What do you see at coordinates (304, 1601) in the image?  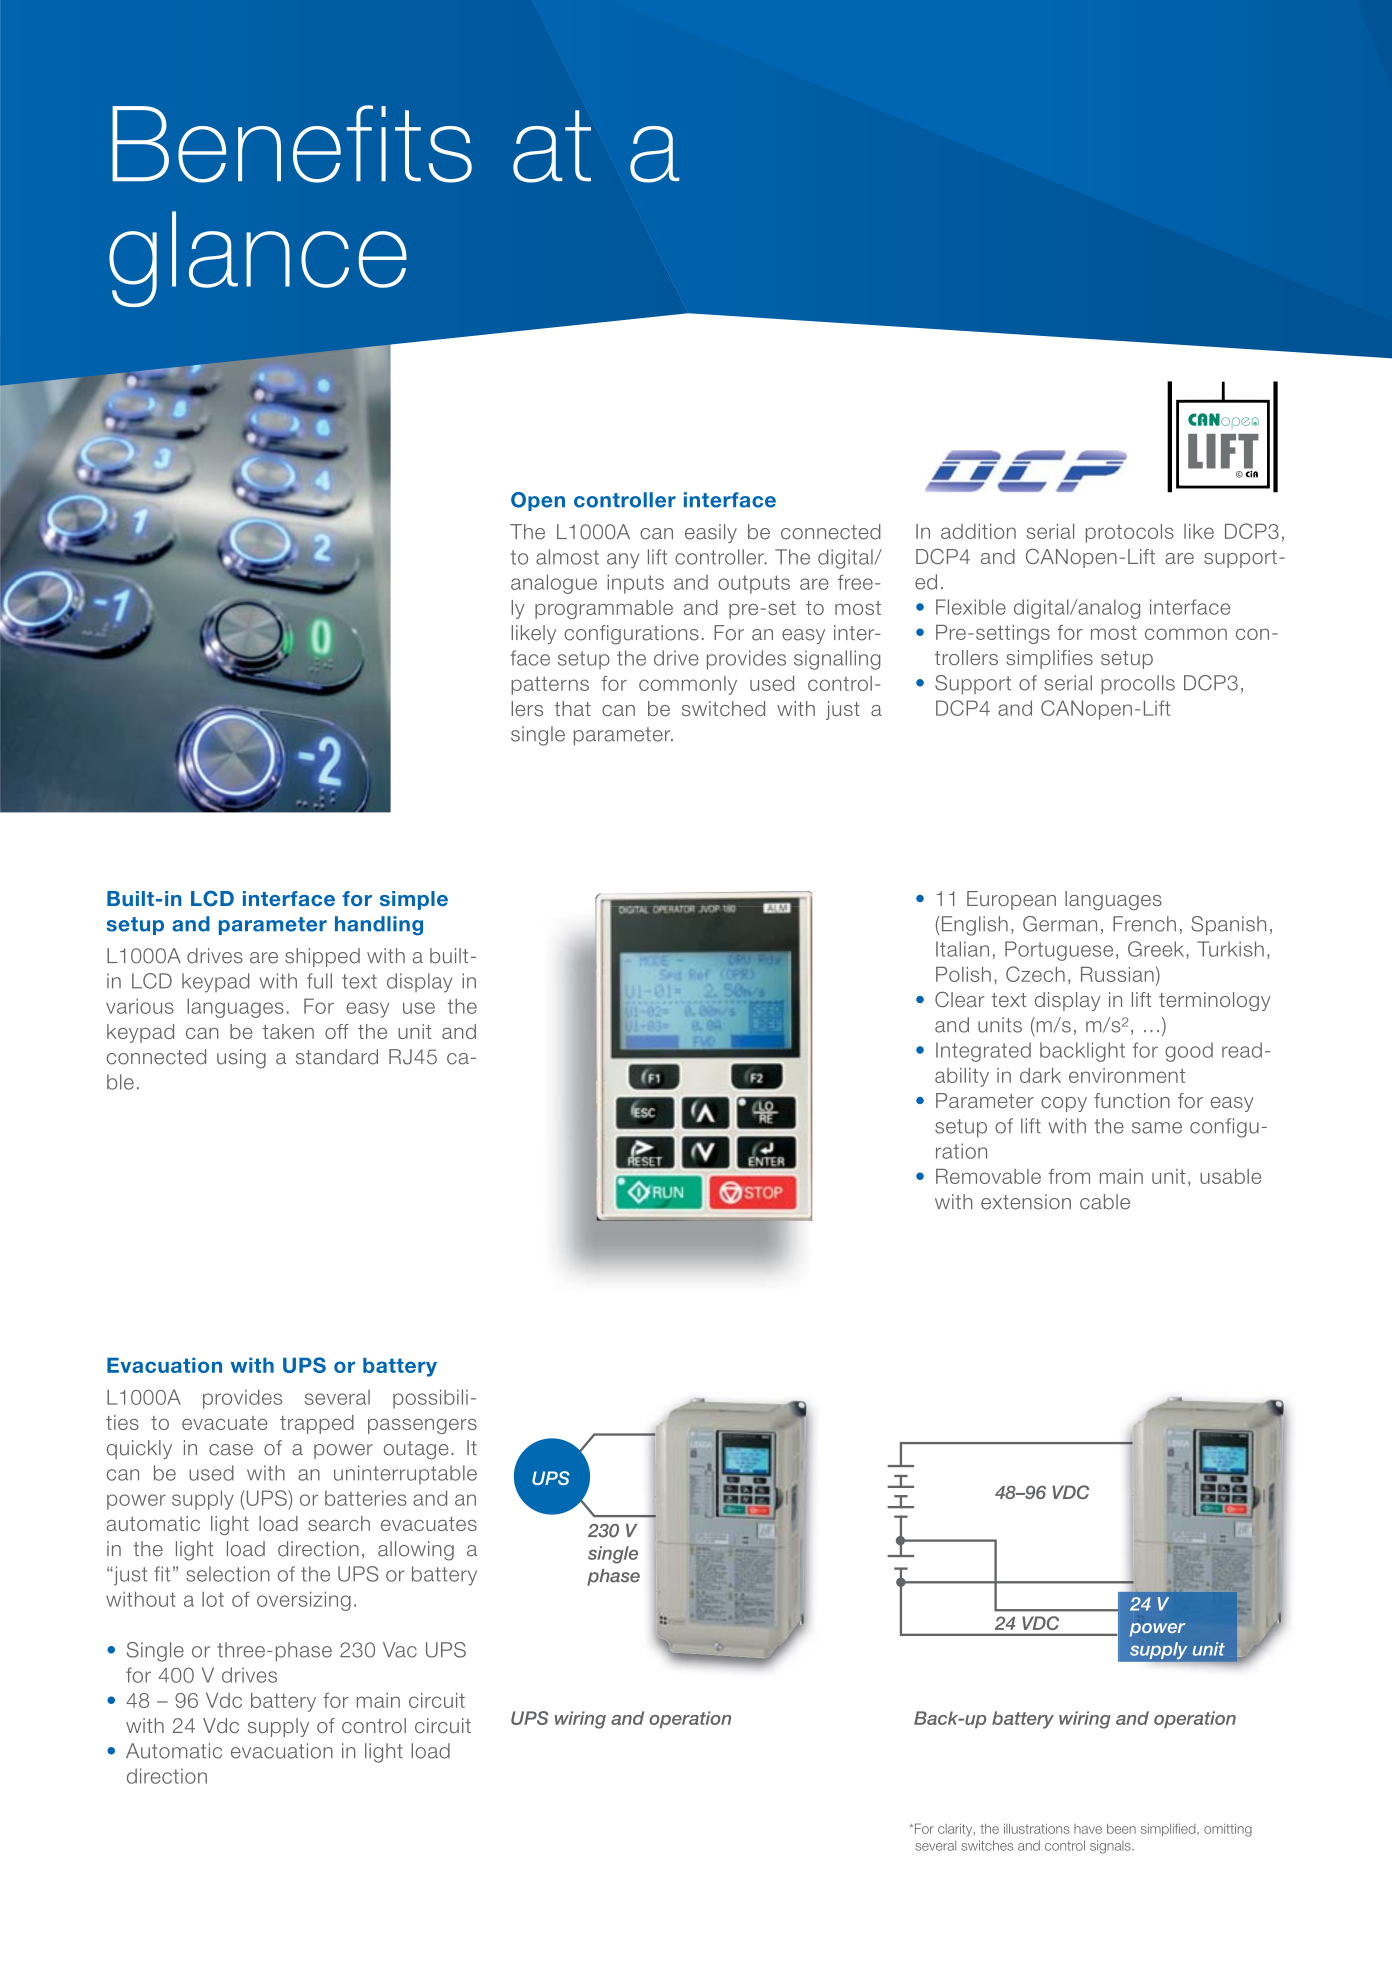 I see `oversizing` at bounding box center [304, 1601].
